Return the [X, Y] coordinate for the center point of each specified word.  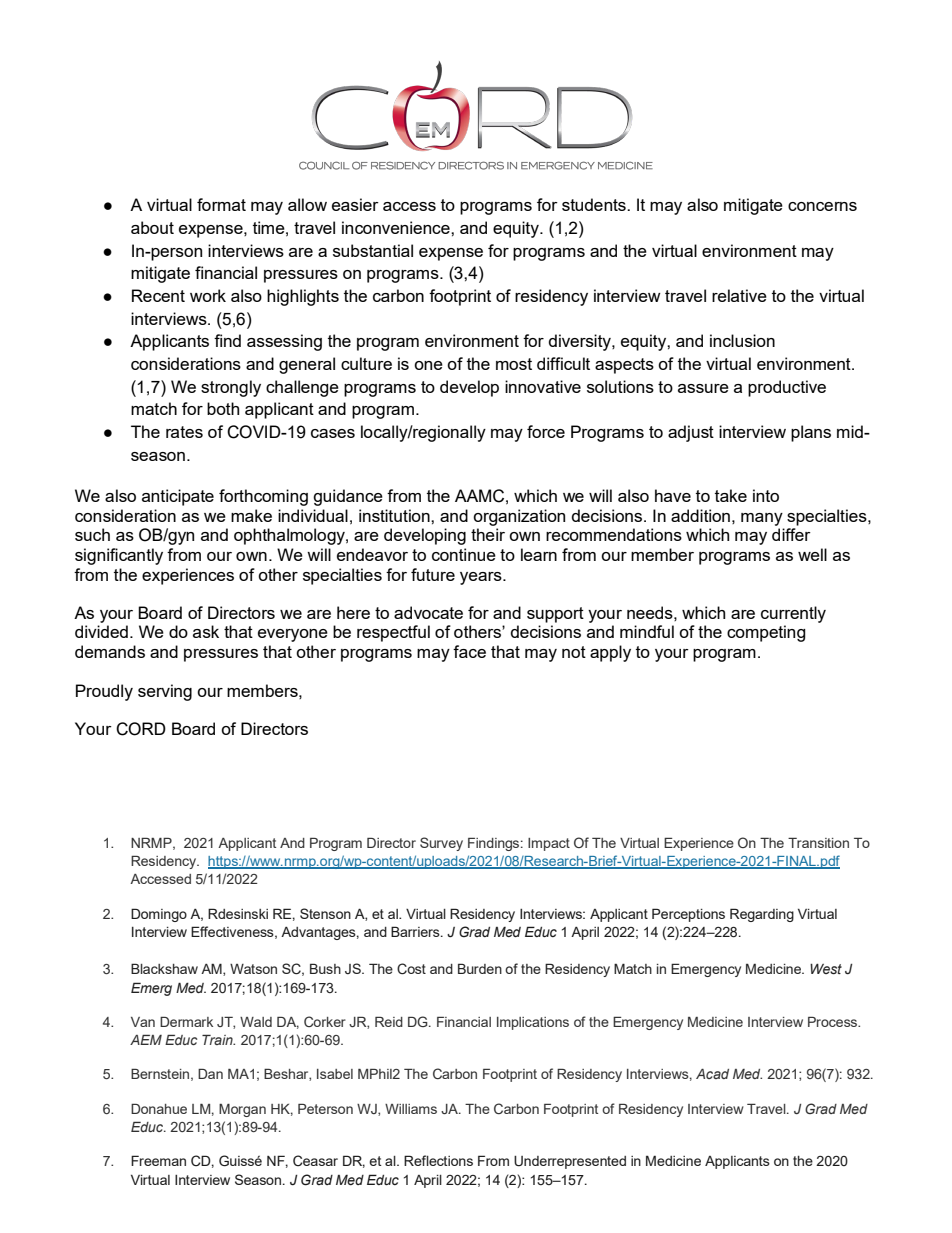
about [152, 227]
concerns [822, 206]
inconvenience [397, 227]
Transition [818, 842]
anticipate [178, 497]
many [762, 519]
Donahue [159, 1108]
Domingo [159, 915]
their [488, 534]
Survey [441, 844]
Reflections [438, 1160]
